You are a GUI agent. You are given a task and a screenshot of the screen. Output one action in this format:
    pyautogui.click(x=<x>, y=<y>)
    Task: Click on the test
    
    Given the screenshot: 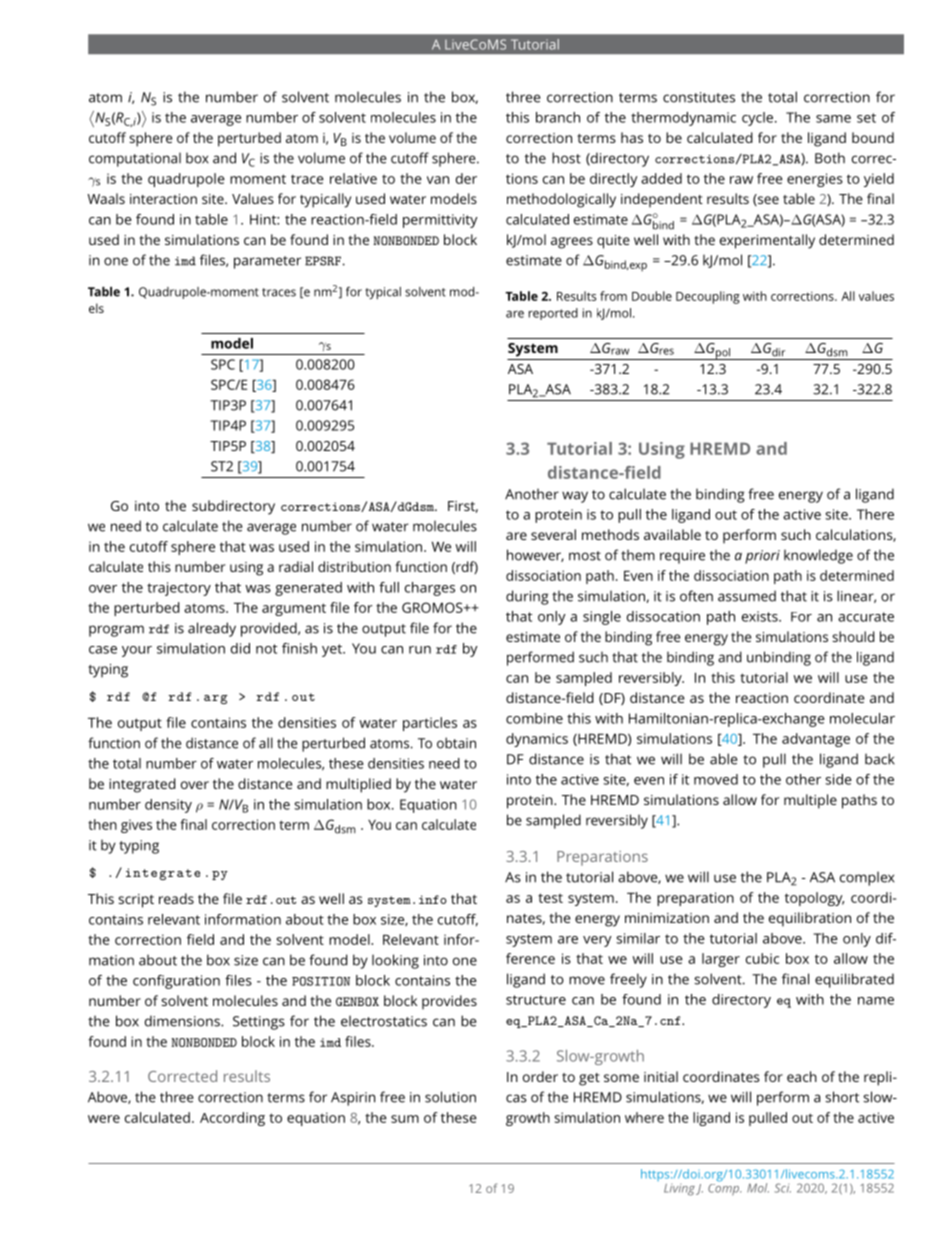 What is the action you would take?
    pyautogui.click(x=550, y=898)
